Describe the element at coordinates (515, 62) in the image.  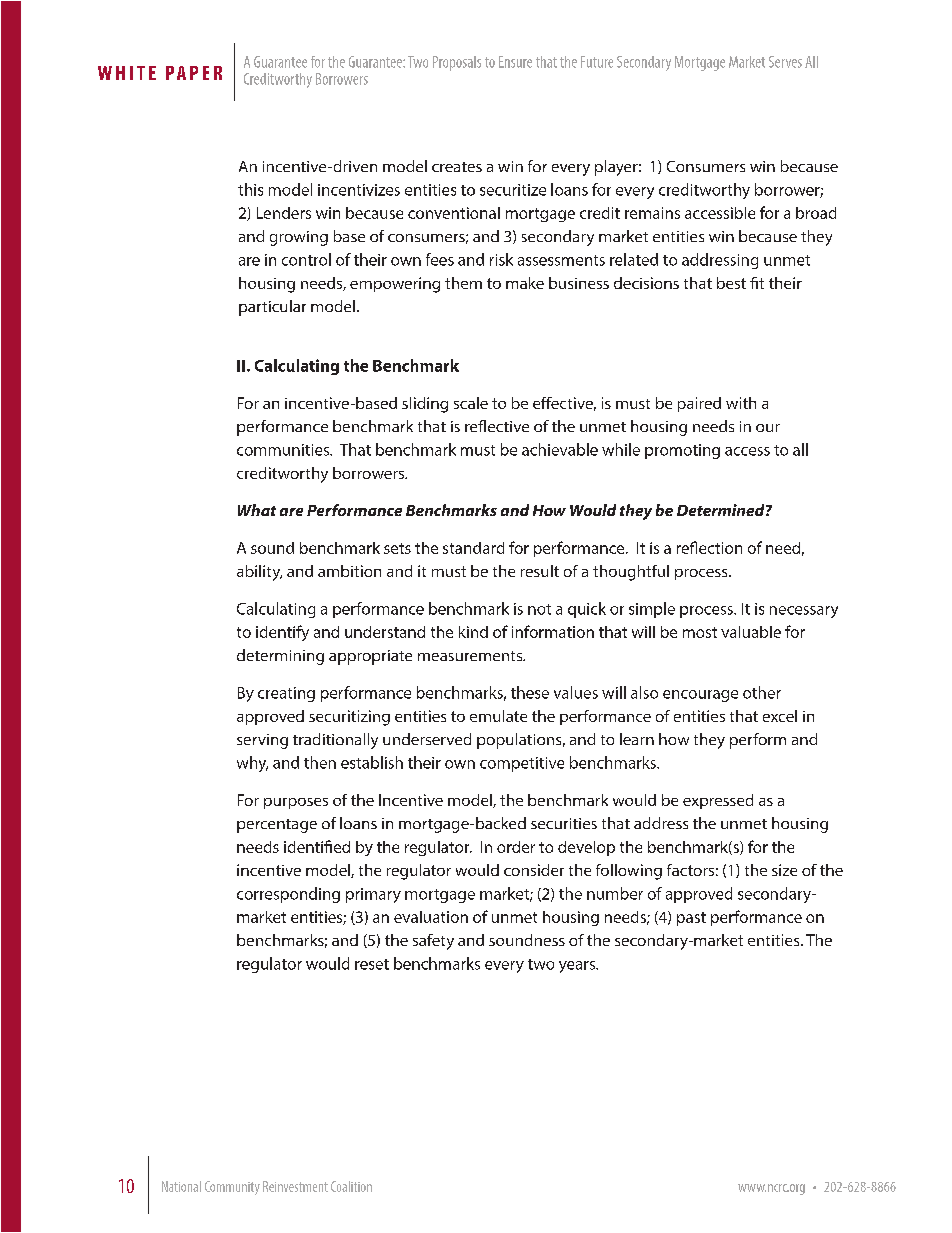
I see `Ensure` at that location.
